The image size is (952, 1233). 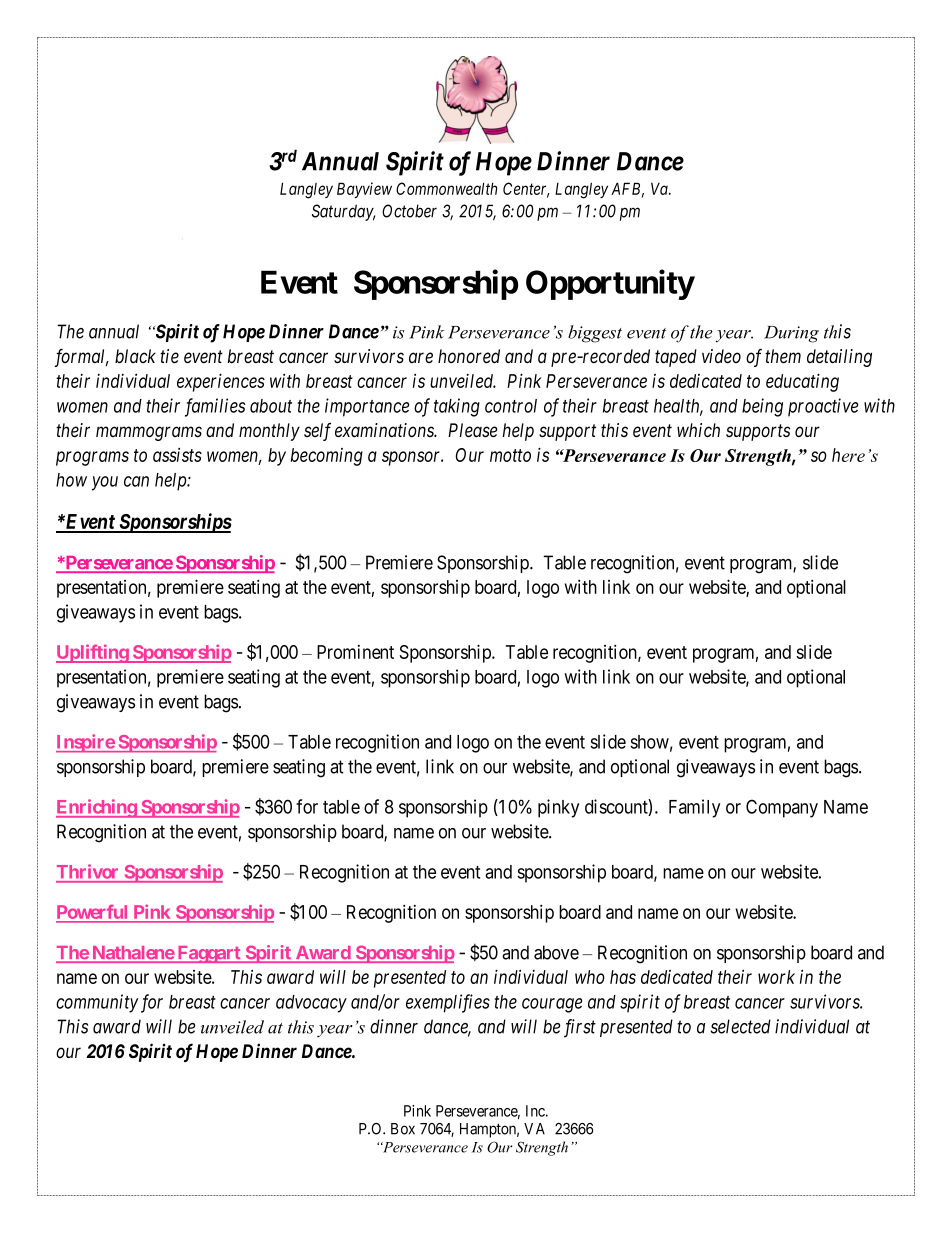 I want to click on community, so click(x=97, y=1003).
